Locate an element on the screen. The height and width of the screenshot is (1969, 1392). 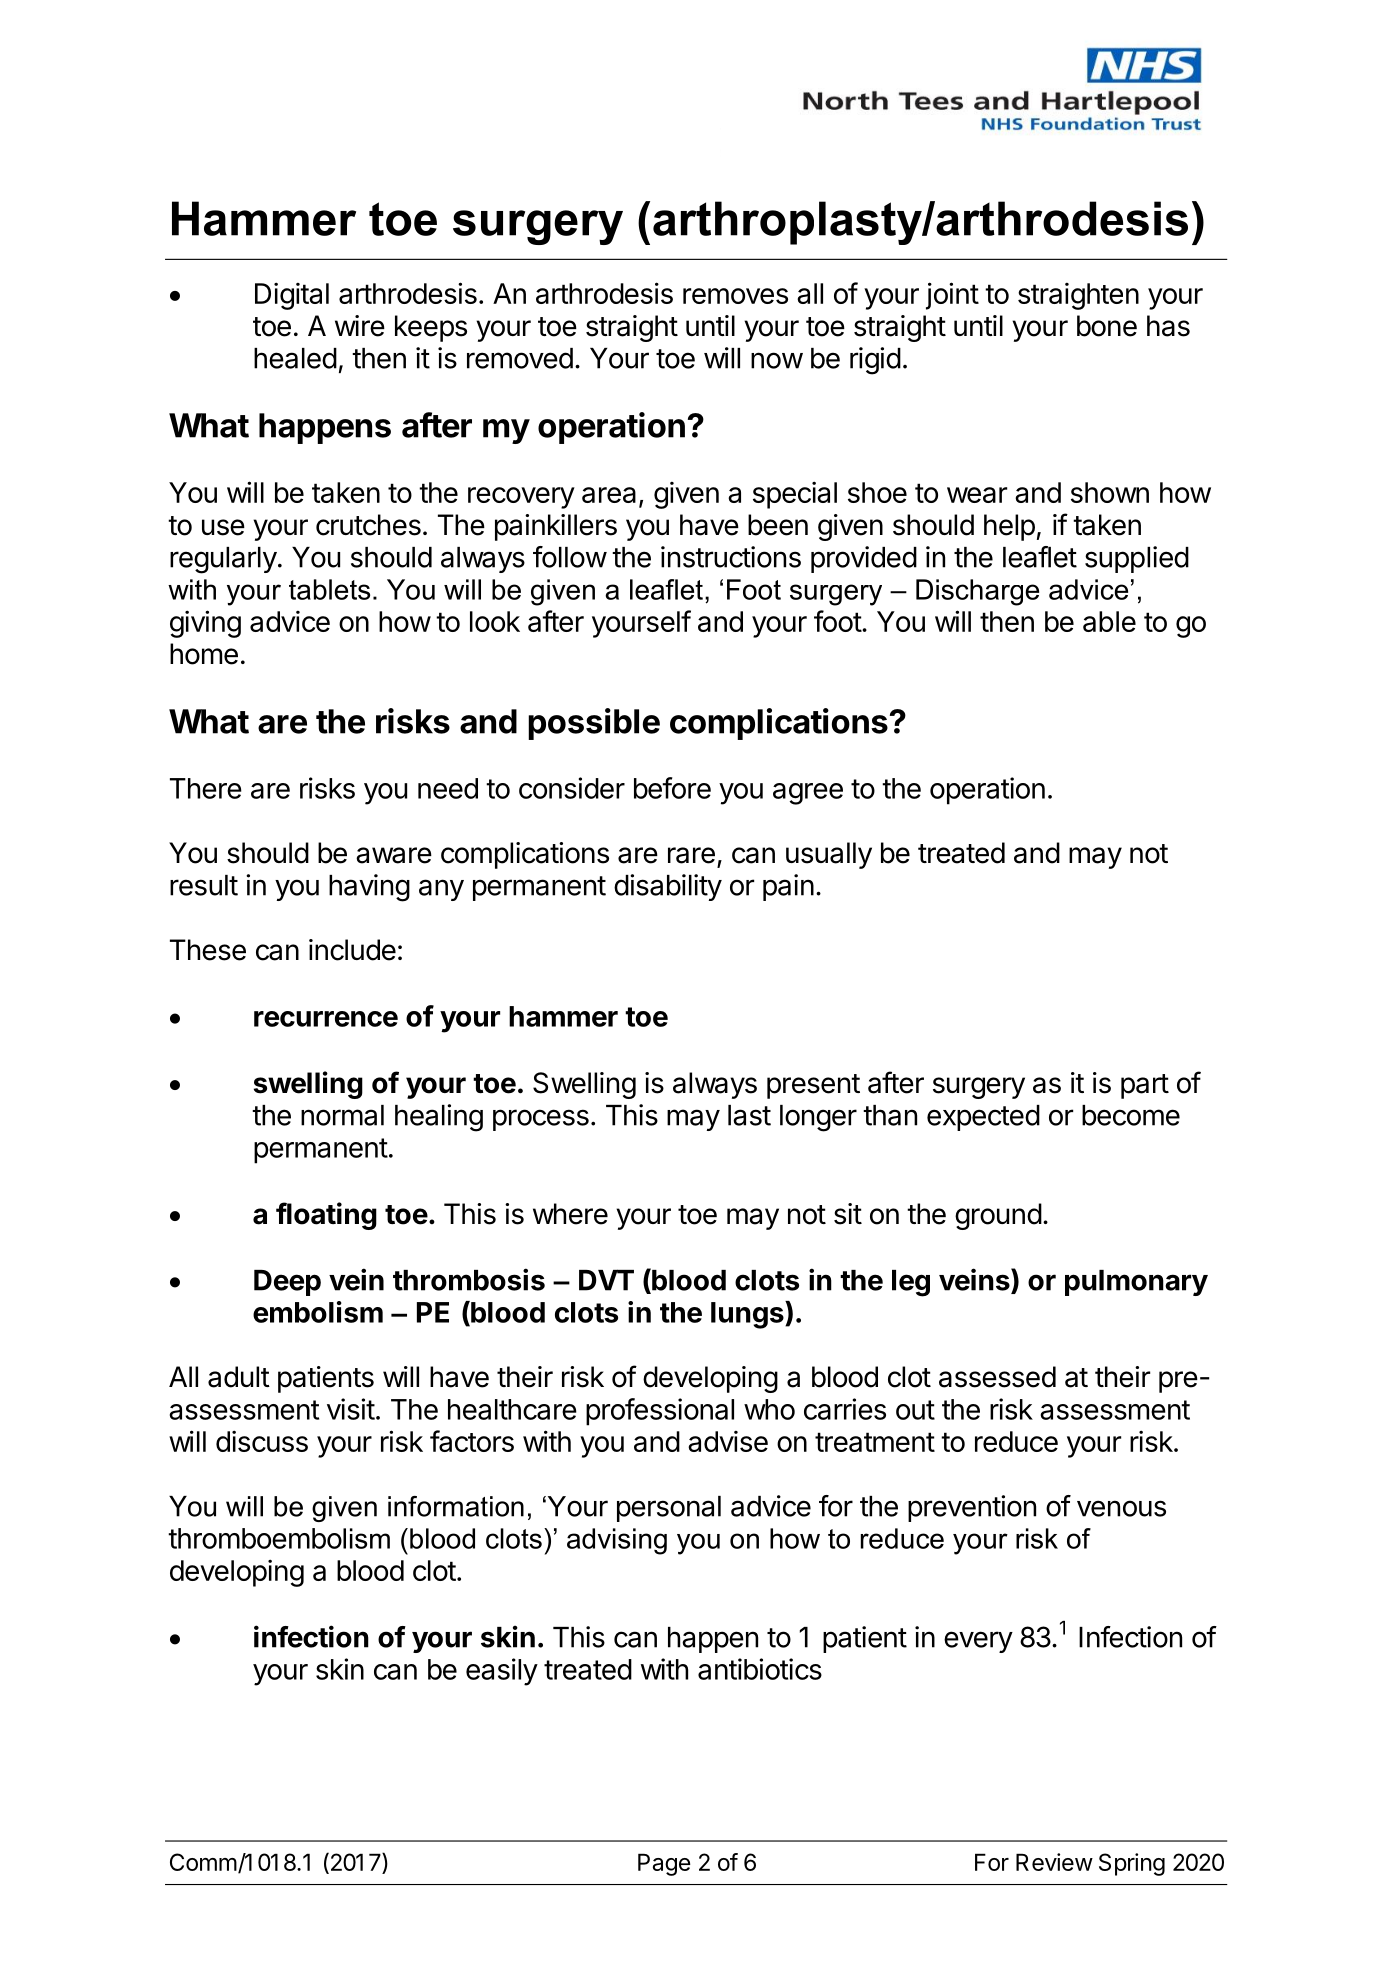
healed is located at coordinates (295, 358).
